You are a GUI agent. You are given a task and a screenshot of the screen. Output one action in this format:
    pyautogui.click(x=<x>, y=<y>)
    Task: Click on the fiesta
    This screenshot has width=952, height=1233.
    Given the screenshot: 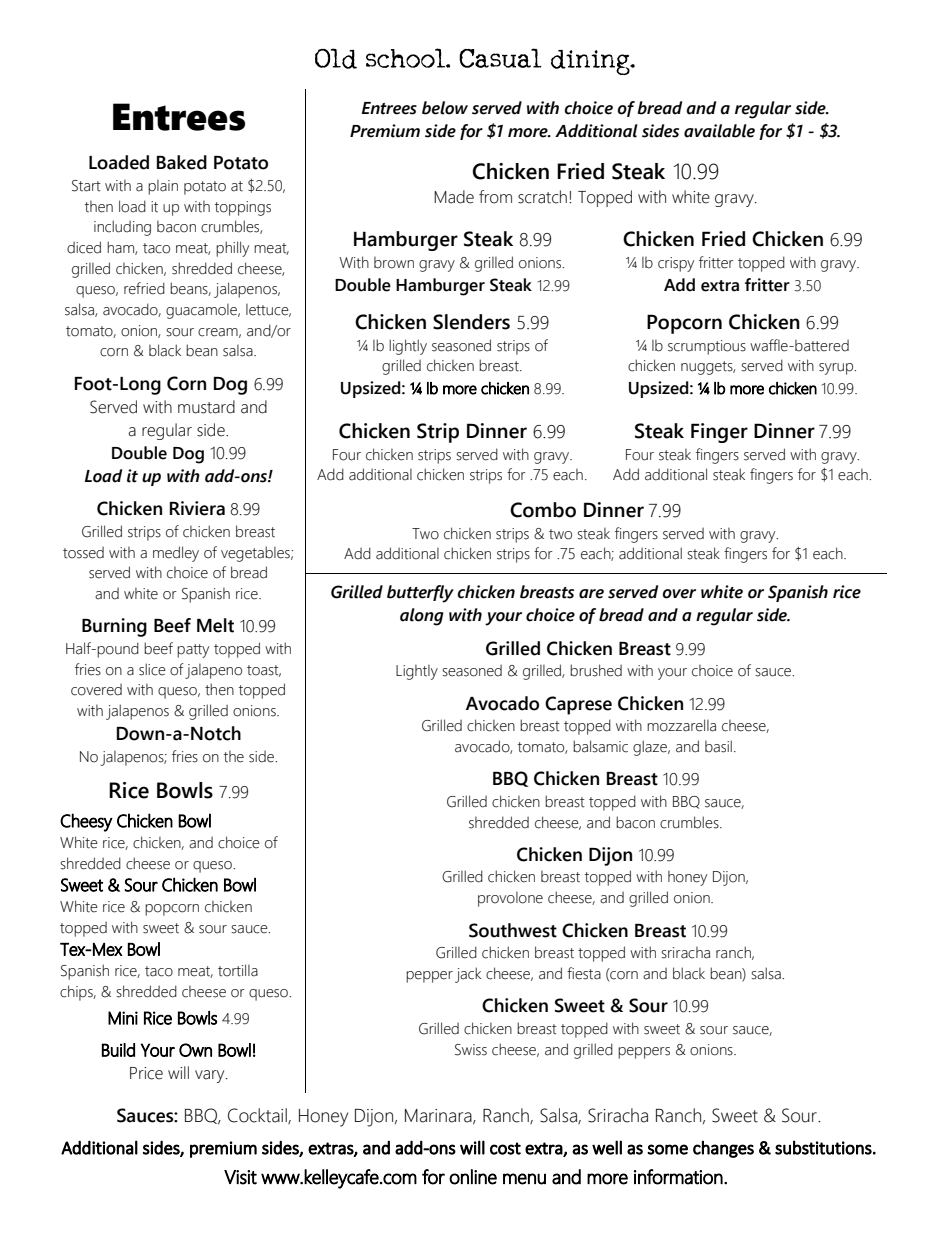 What is the action you would take?
    pyautogui.click(x=584, y=973)
